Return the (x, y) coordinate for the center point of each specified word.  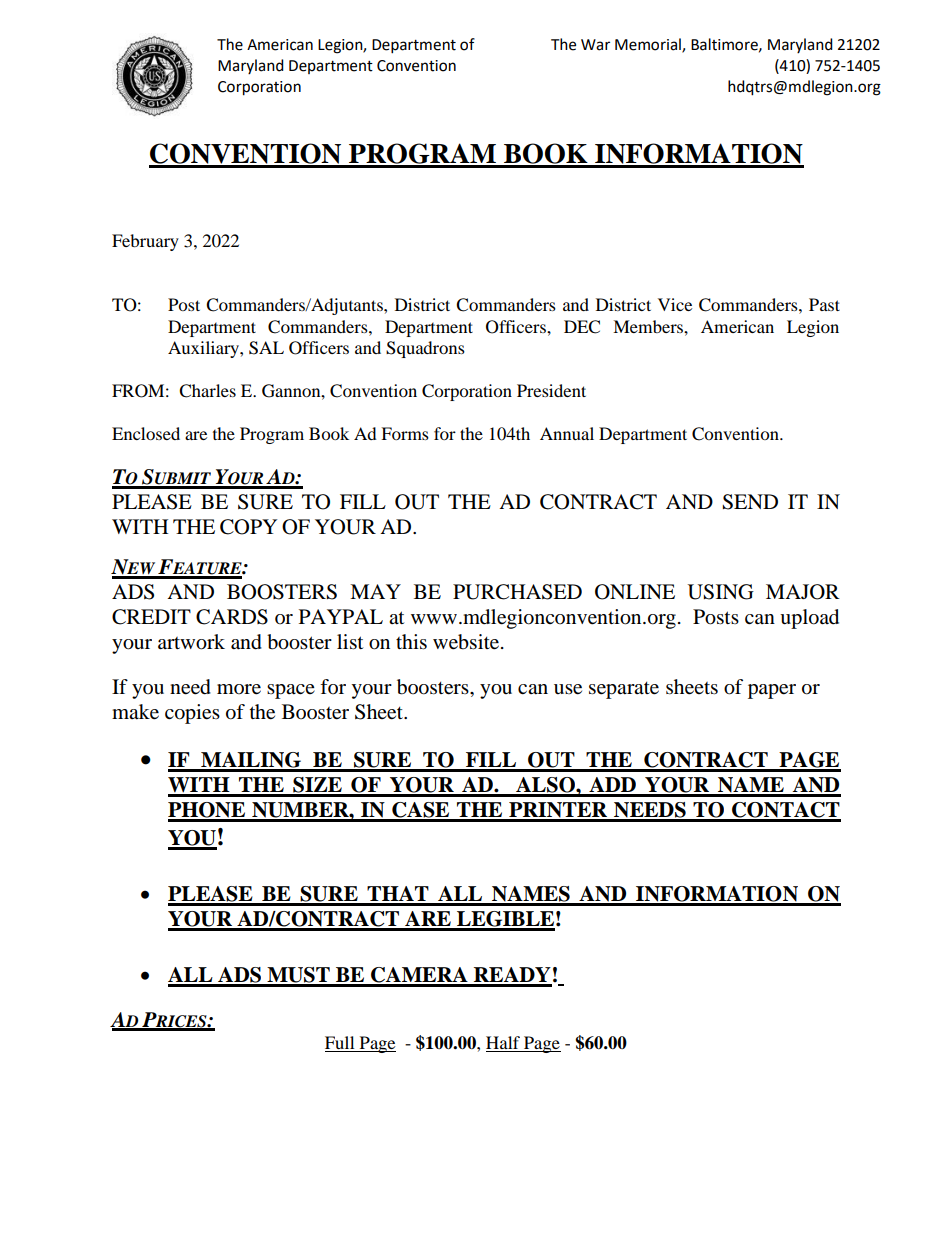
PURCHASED (517, 592)
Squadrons (425, 349)
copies (192, 714)
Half (503, 1042)
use (568, 689)
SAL (266, 348)
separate (624, 690)
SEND (750, 502)
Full (339, 1042)
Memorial (649, 45)
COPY (248, 527)
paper (772, 691)
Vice (675, 304)
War (595, 45)
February (145, 242)
